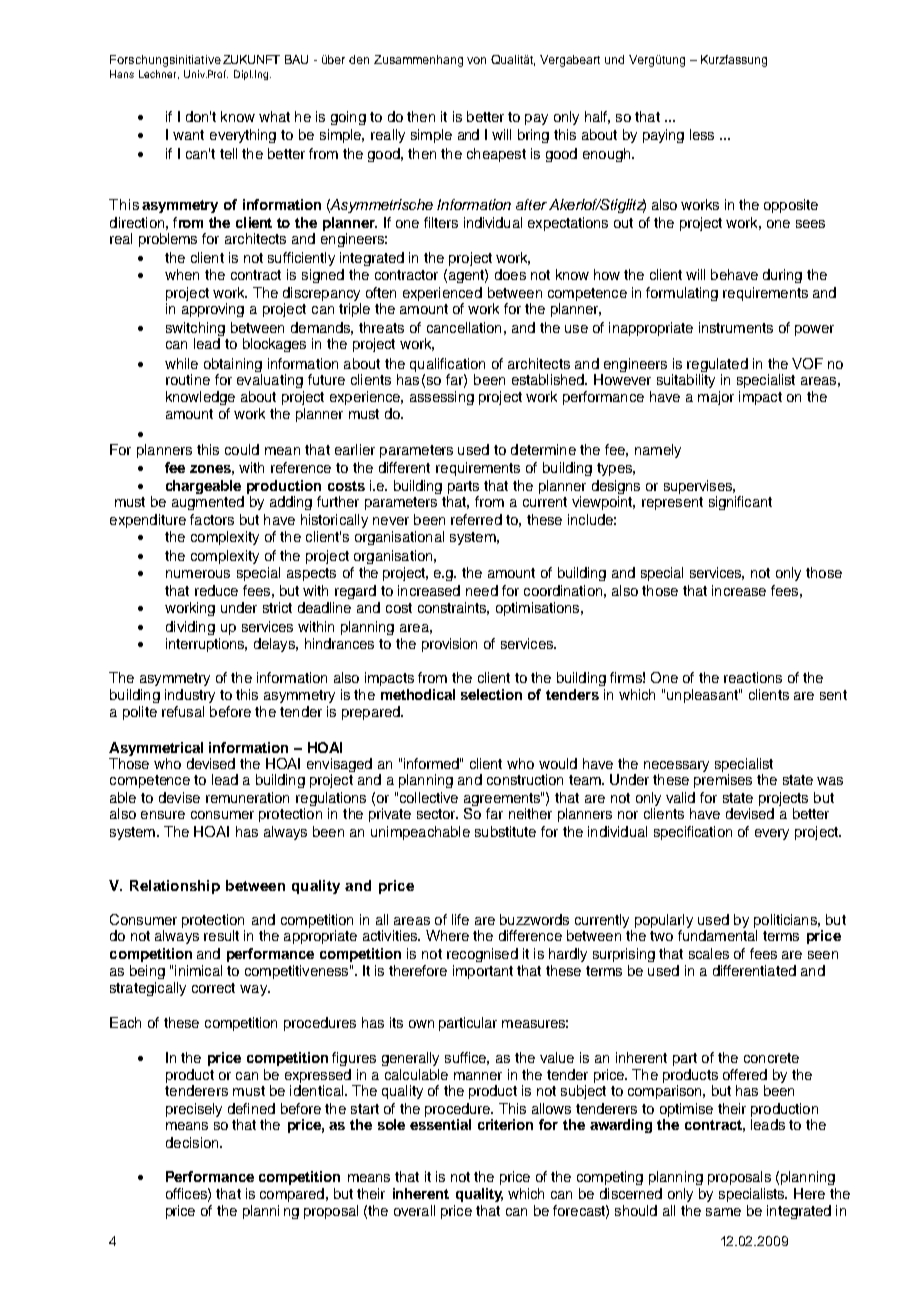  Describe the element at coordinates (193, 1142) in the image. I see `decision` at that location.
